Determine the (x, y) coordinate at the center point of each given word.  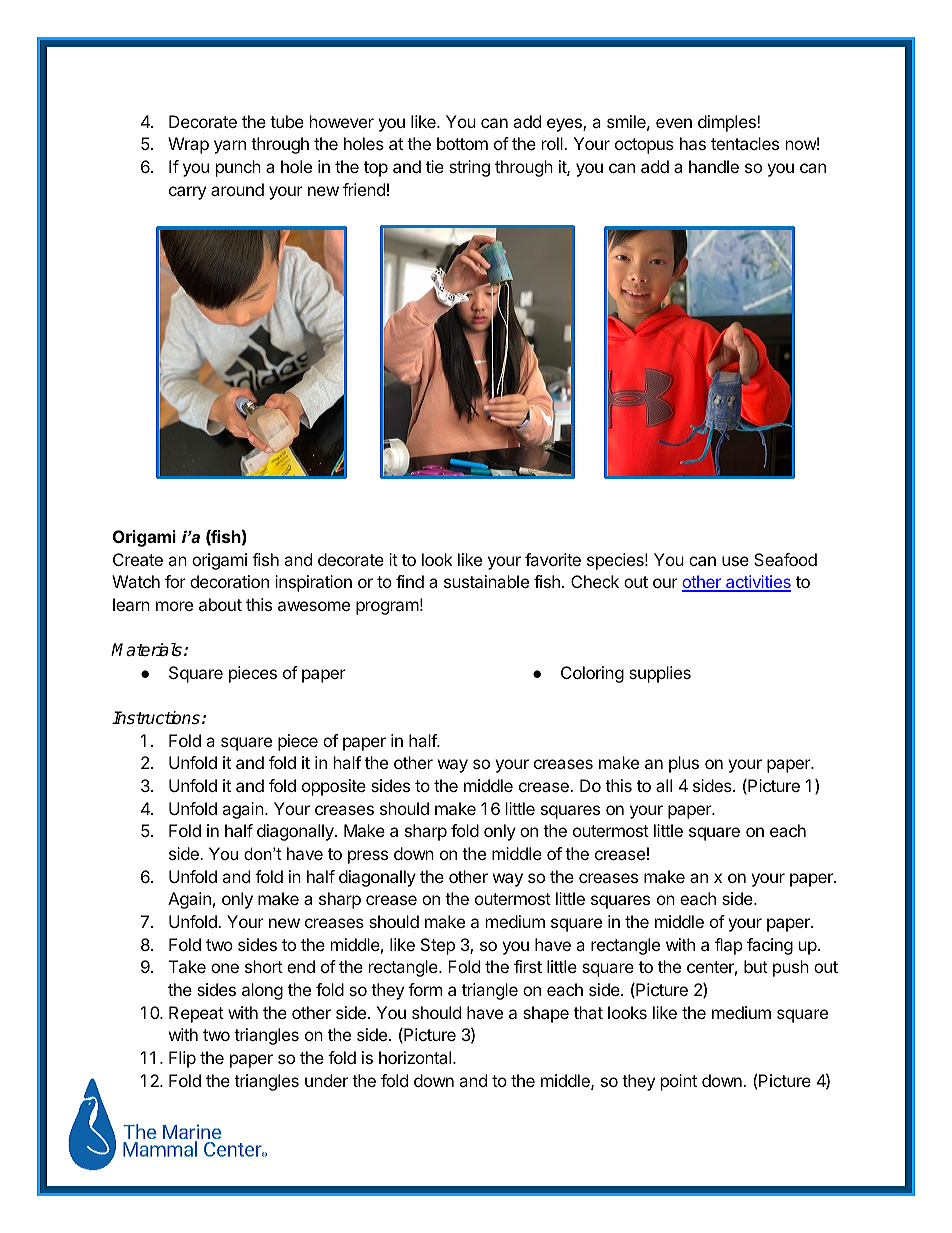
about (220, 604)
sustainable (486, 581)
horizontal (415, 1057)
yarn (230, 147)
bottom (462, 143)
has (693, 143)
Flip (182, 1059)
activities (757, 583)
